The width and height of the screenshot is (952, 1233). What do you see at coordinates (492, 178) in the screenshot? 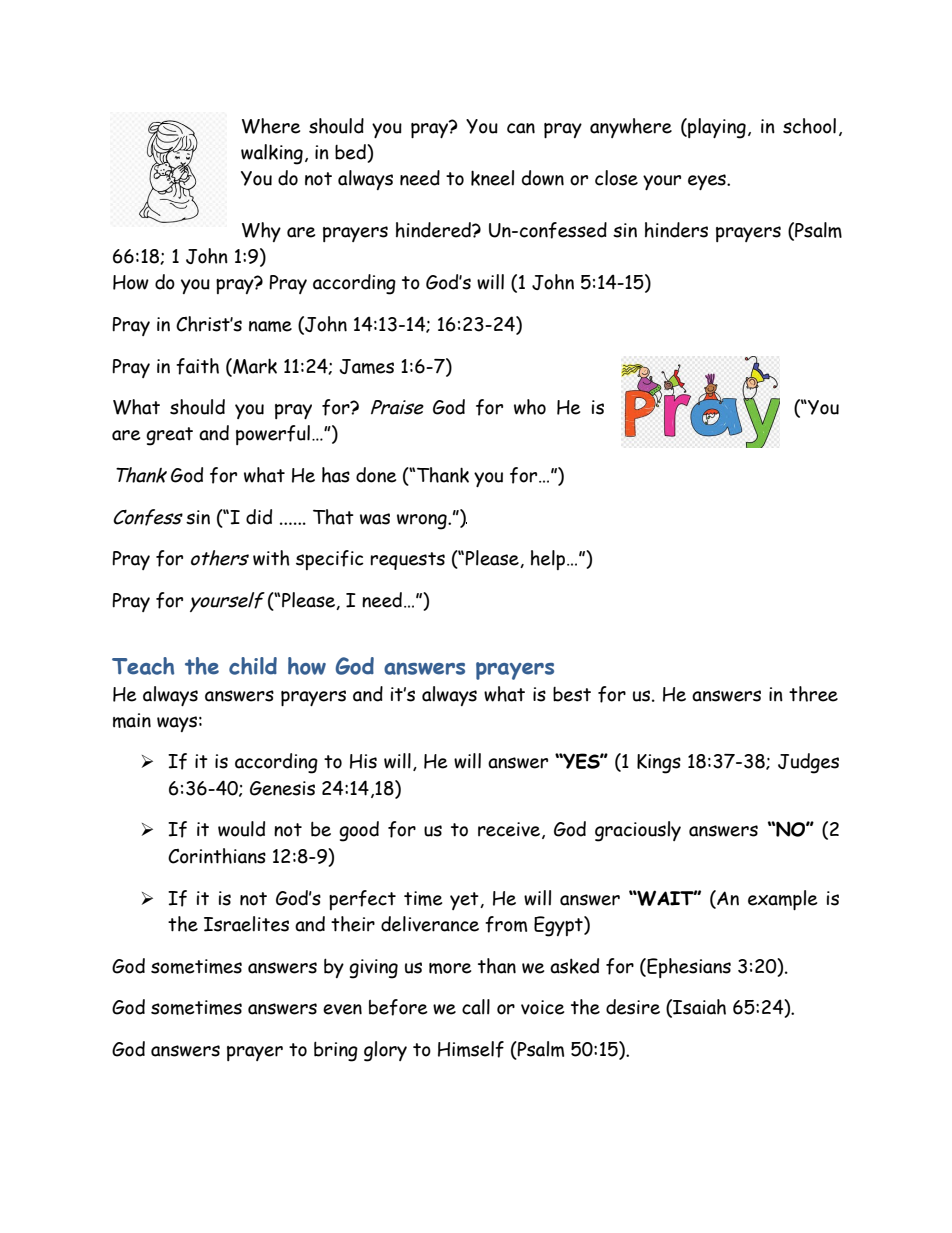
I see `kneel` at bounding box center [492, 178].
